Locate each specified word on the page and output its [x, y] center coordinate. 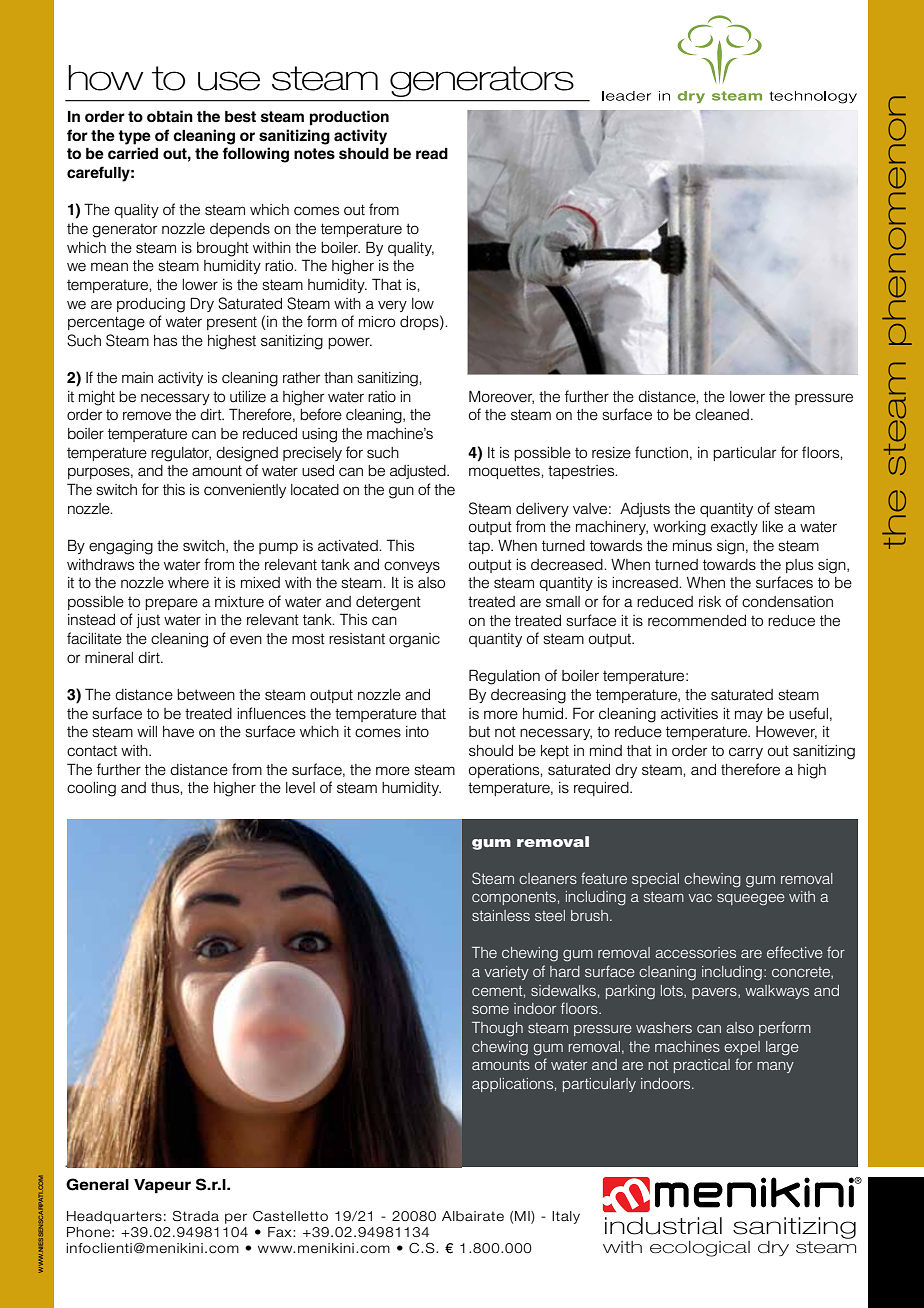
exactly [734, 528]
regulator [181, 454]
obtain [170, 116]
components [514, 898]
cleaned [722, 415]
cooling [91, 789]
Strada [195, 1216]
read [432, 154]
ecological [700, 1249]
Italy [566, 1217]
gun [401, 492]
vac [700, 898]
